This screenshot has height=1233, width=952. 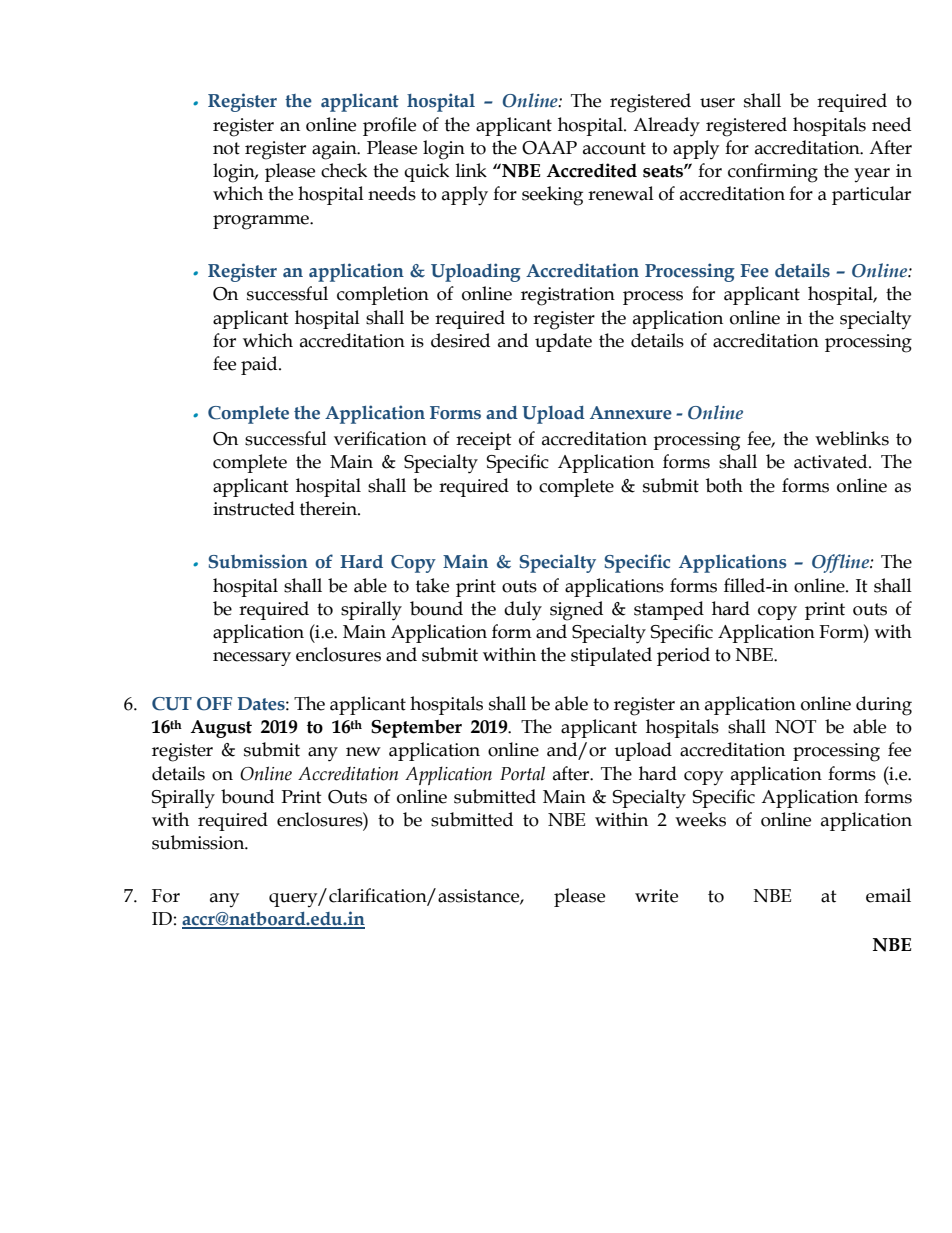 What do you see at coordinates (254, 508) in the screenshot?
I see `instructed` at bounding box center [254, 508].
